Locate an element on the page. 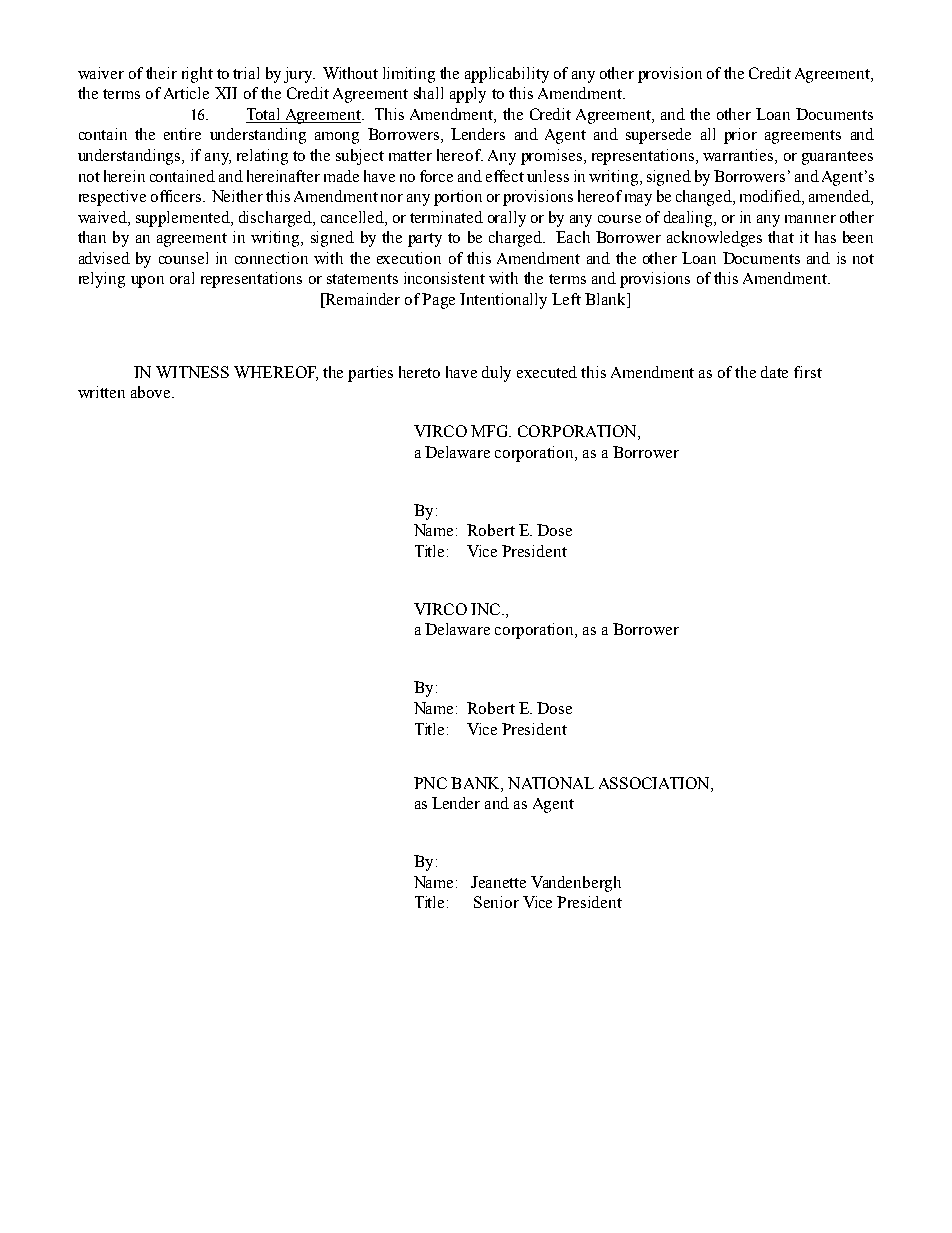 Image resolution: width=952 pixels, height=1233 pixels. PNC is located at coordinates (430, 783).
